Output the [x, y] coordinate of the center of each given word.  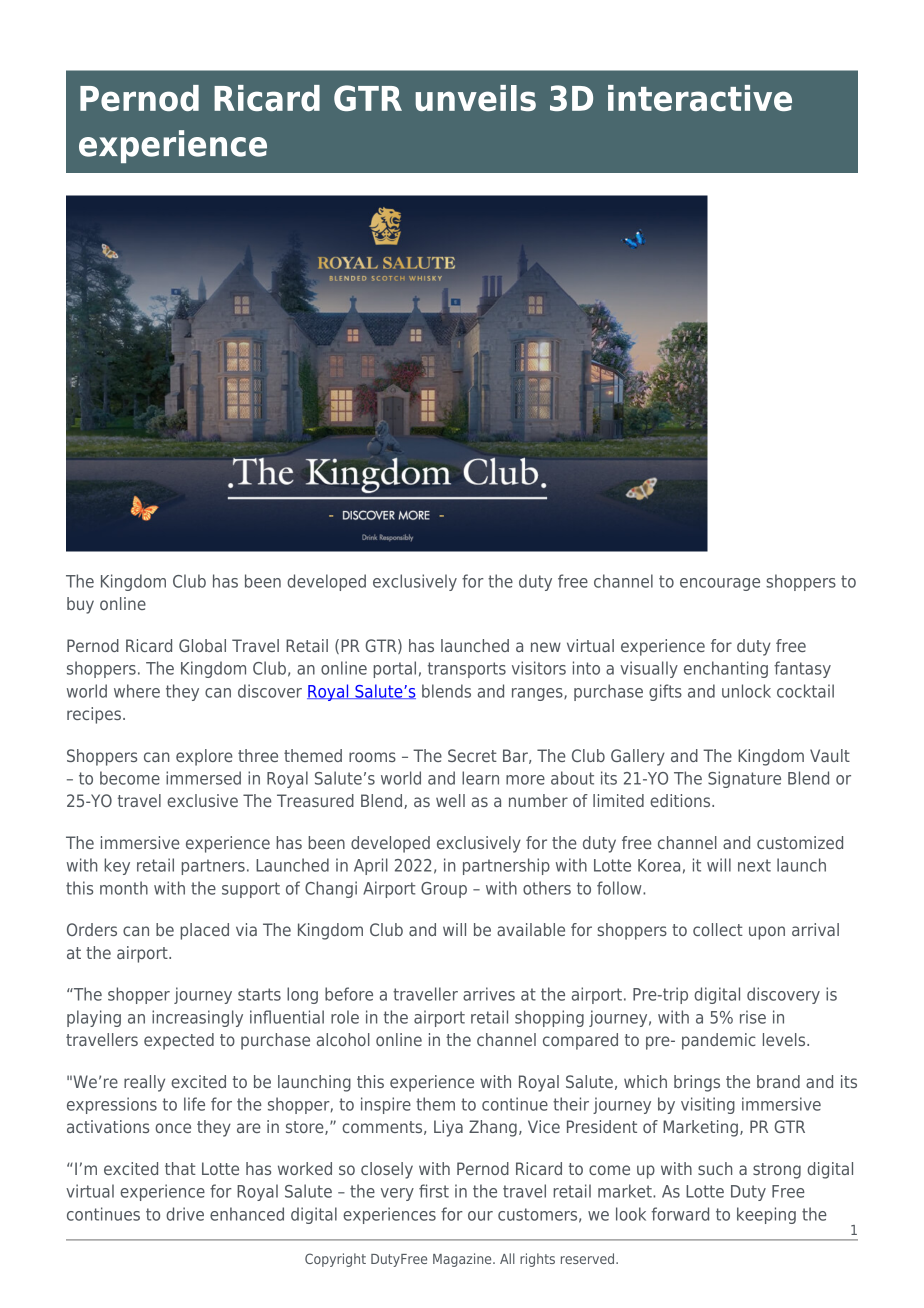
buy [80, 605]
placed [204, 931]
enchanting [726, 669]
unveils [475, 98]
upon [767, 933]
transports [467, 670]
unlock [746, 691]
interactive [700, 98]
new [546, 647]
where [137, 691]
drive [185, 1214]
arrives [489, 994]
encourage [720, 584]
